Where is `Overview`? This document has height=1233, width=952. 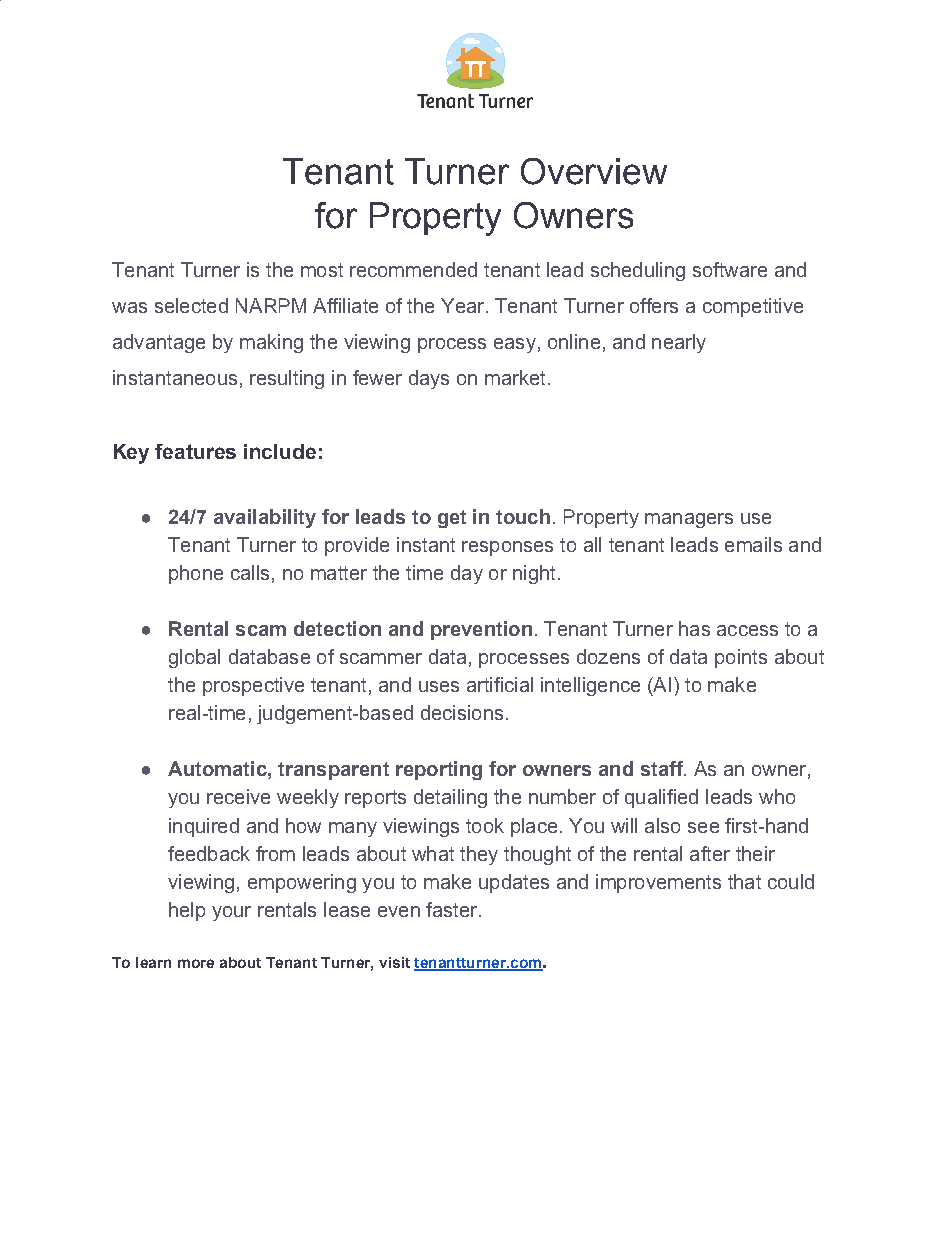 Overview is located at coordinates (594, 171).
